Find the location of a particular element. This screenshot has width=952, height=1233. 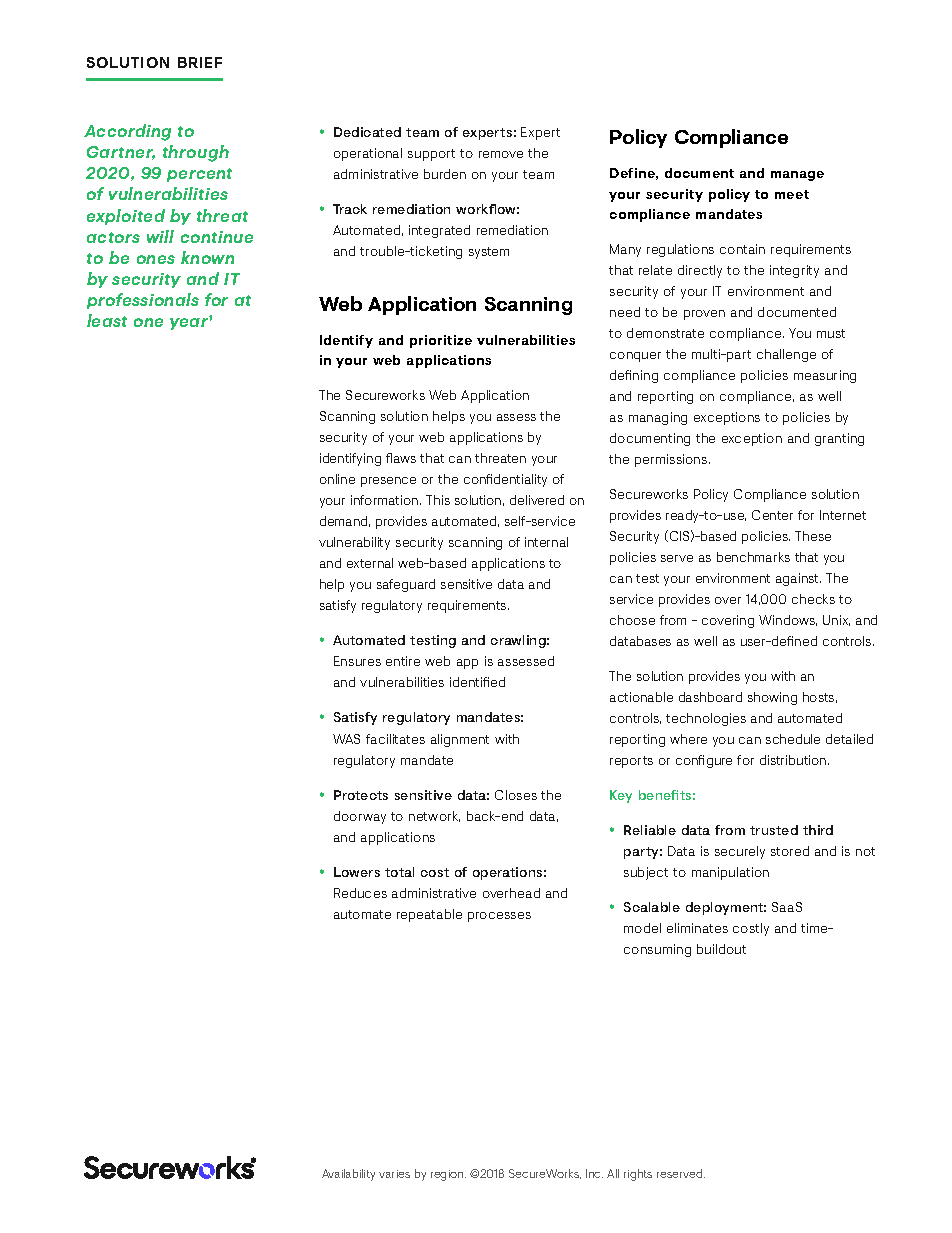

Windows is located at coordinates (788, 620).
